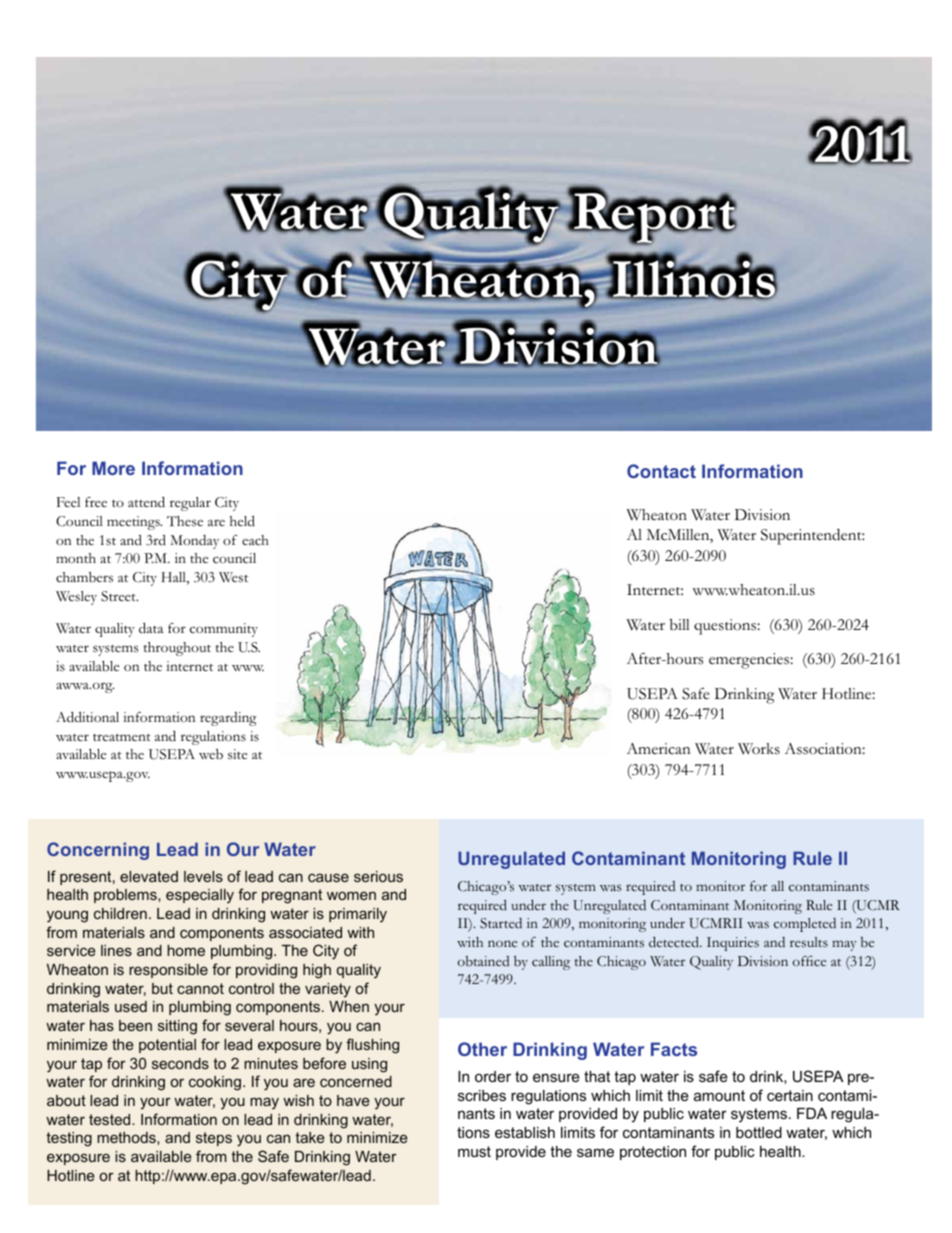 This image has height=1233, width=952. I want to click on tested, so click(111, 1119).
